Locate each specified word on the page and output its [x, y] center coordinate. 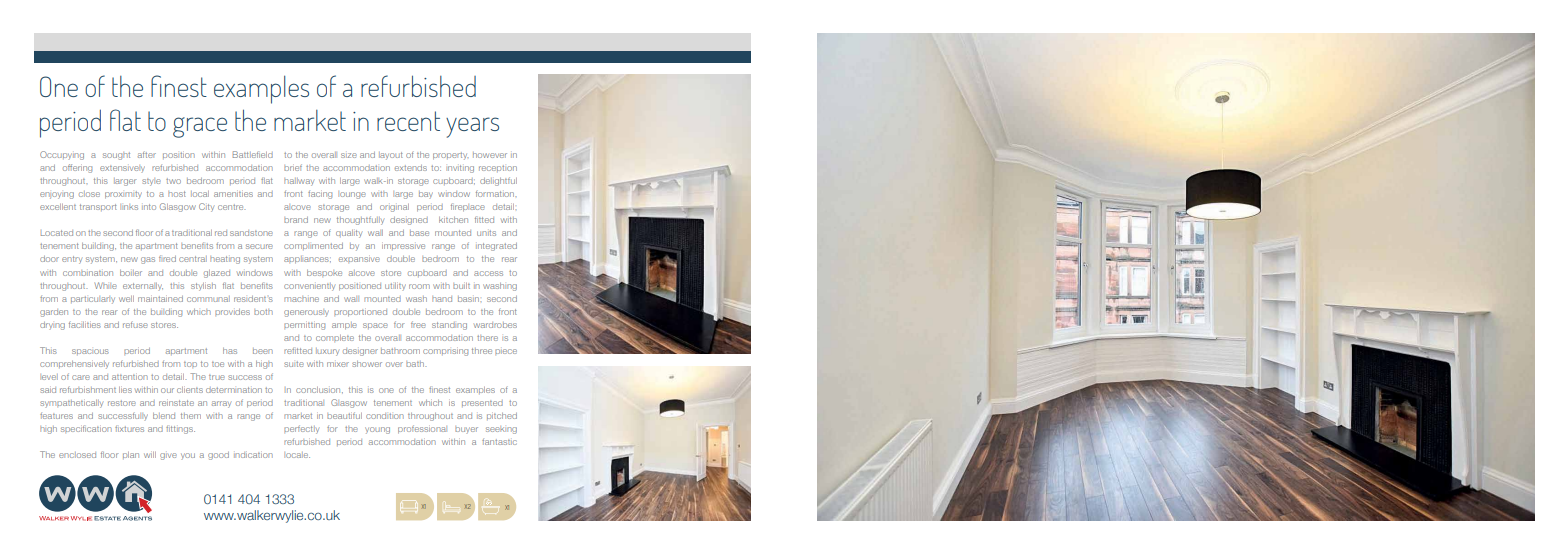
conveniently [309, 287]
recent [408, 121]
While [106, 285]
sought [116, 156]
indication [253, 455]
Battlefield [253, 154]
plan [131, 455]
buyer [466, 430]
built [461, 286]
